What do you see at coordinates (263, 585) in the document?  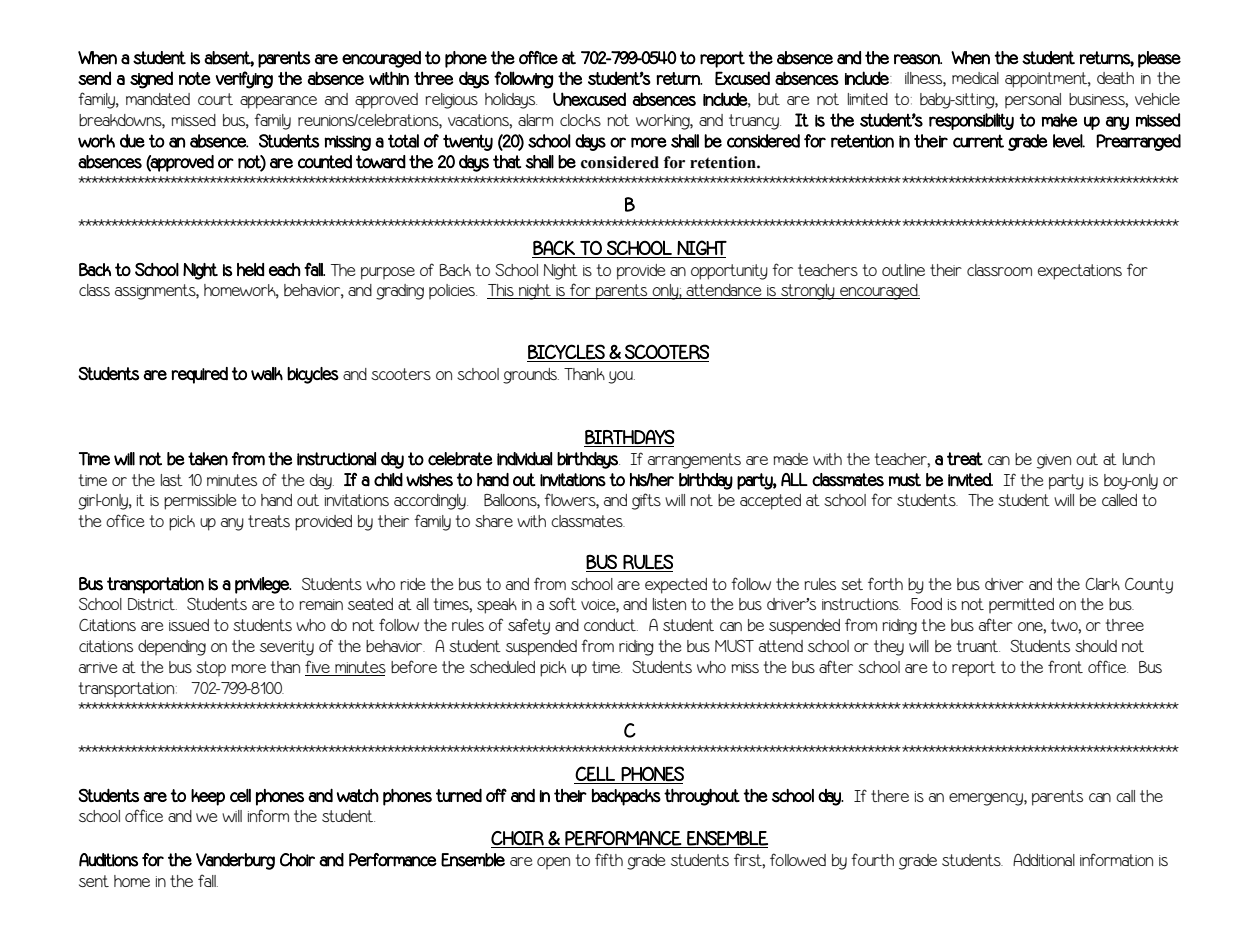 I see `privilege` at bounding box center [263, 585].
